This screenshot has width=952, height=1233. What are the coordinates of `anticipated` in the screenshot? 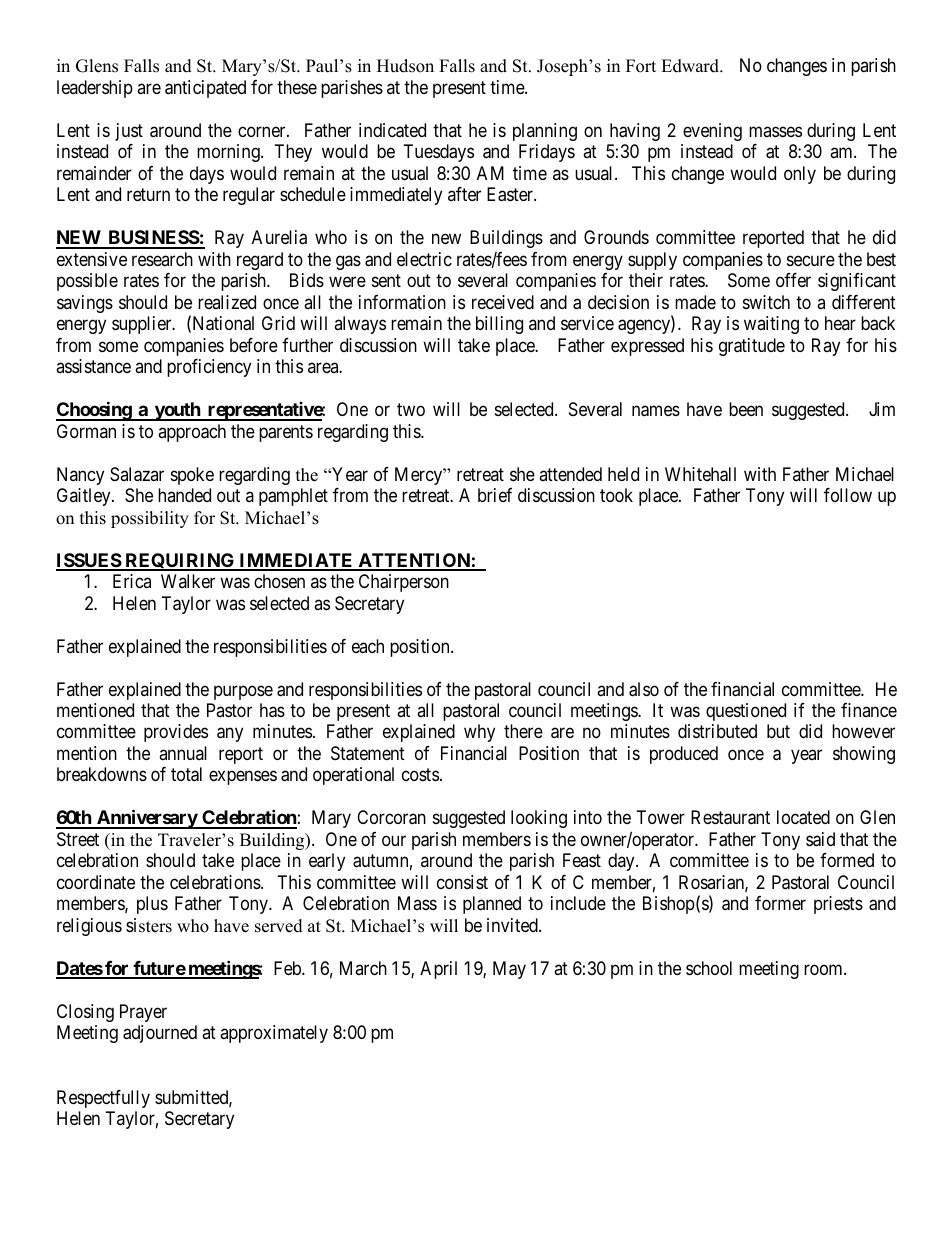 It's located at (205, 89).
